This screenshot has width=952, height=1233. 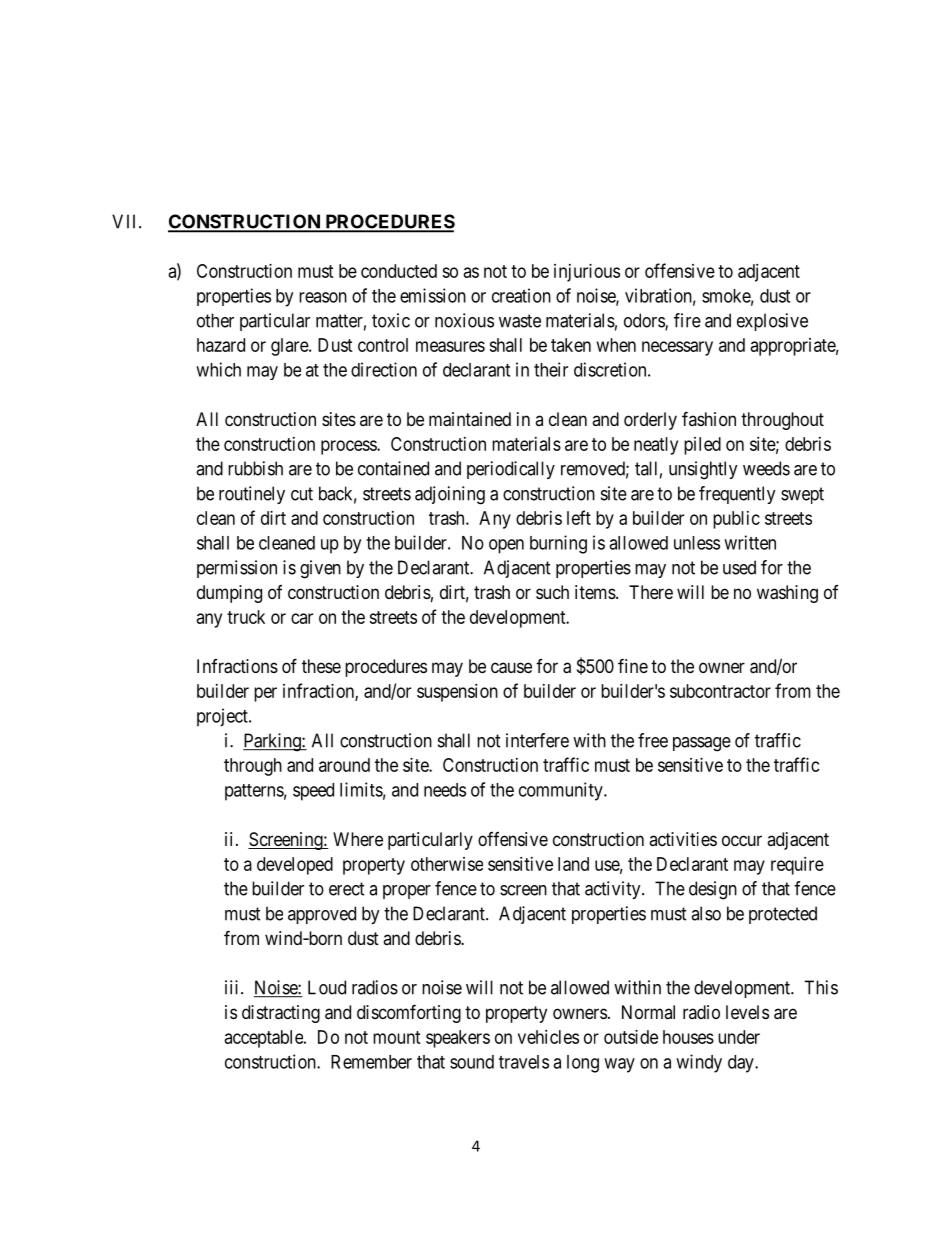 What do you see at coordinates (736, 520) in the screenshot?
I see `public` at bounding box center [736, 520].
